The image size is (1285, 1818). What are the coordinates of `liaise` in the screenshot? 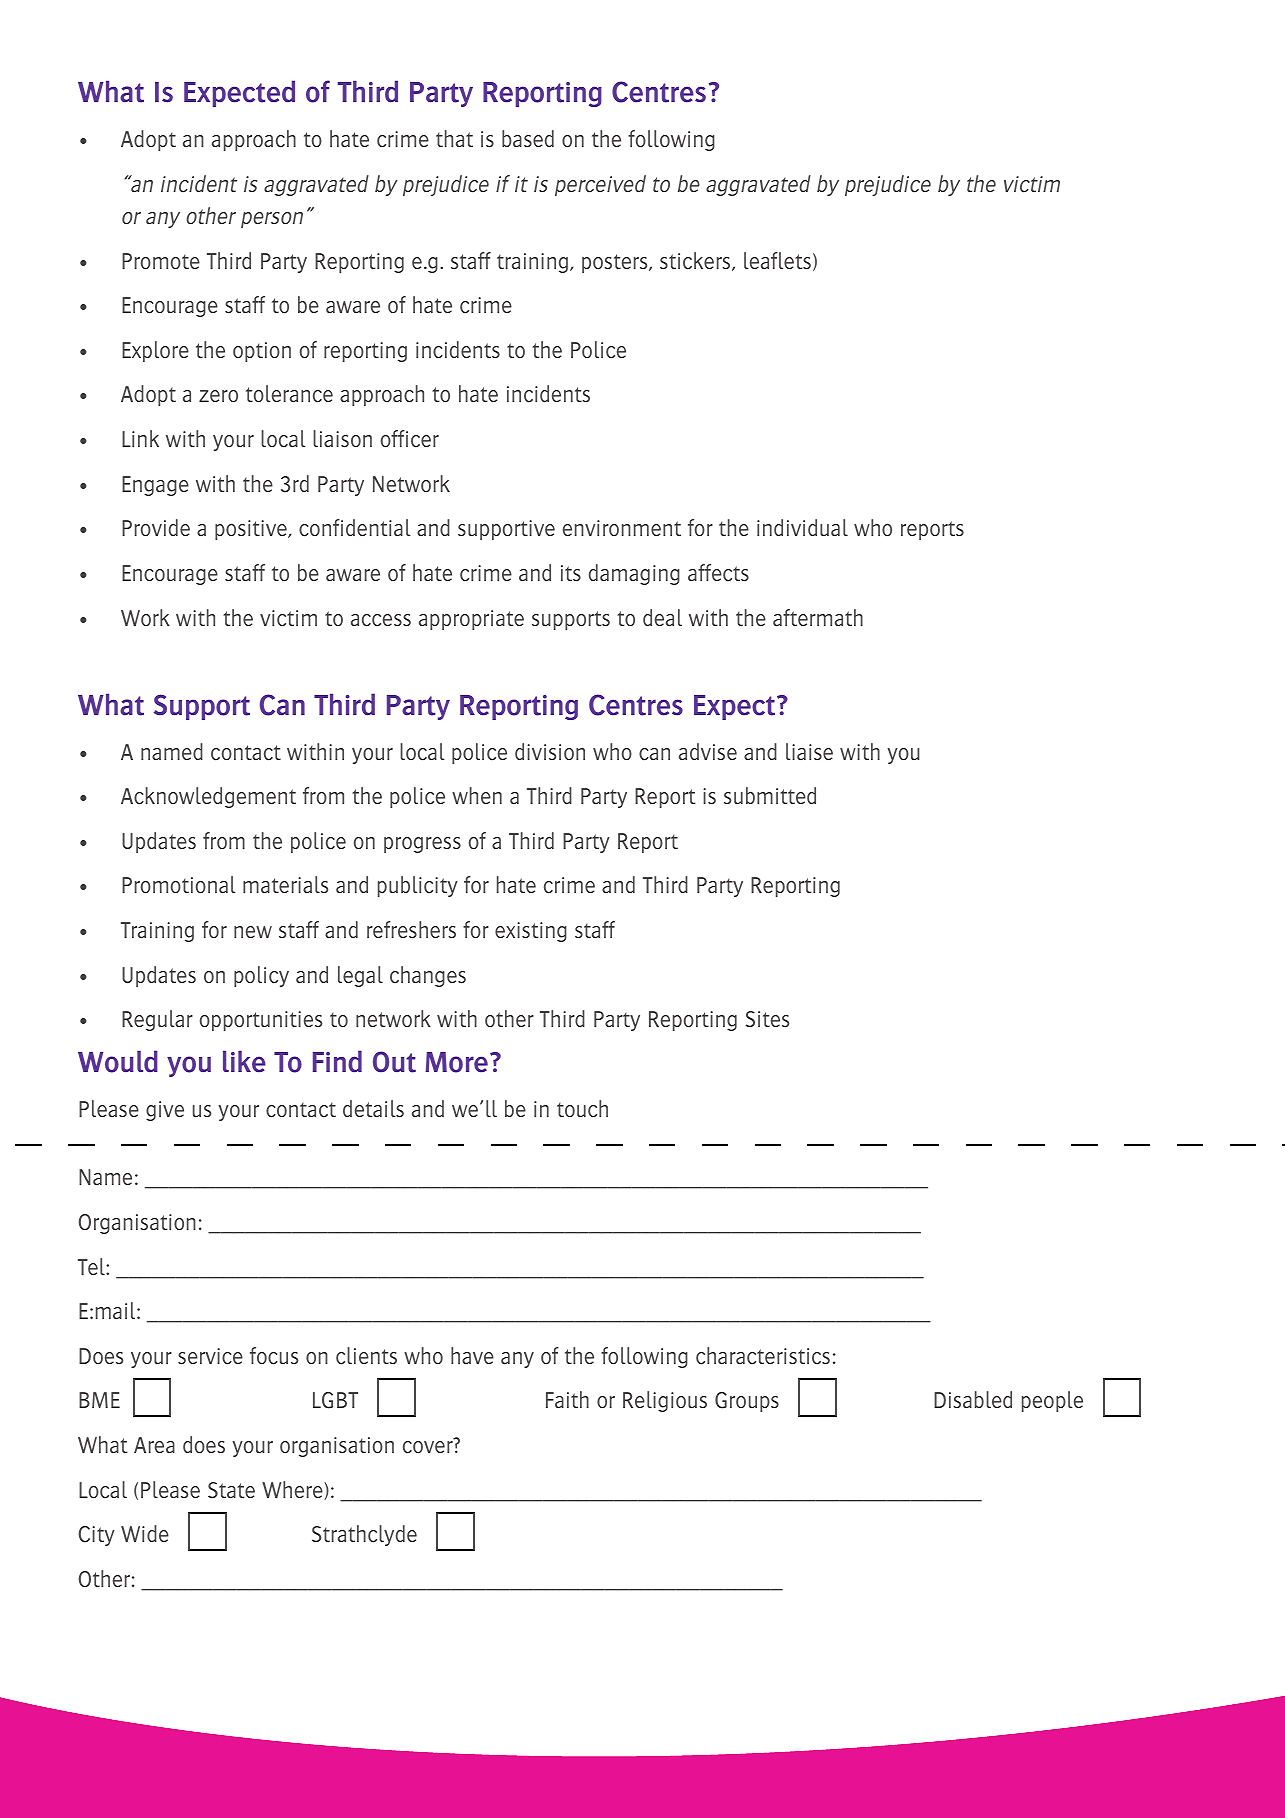 It's located at (809, 751).
